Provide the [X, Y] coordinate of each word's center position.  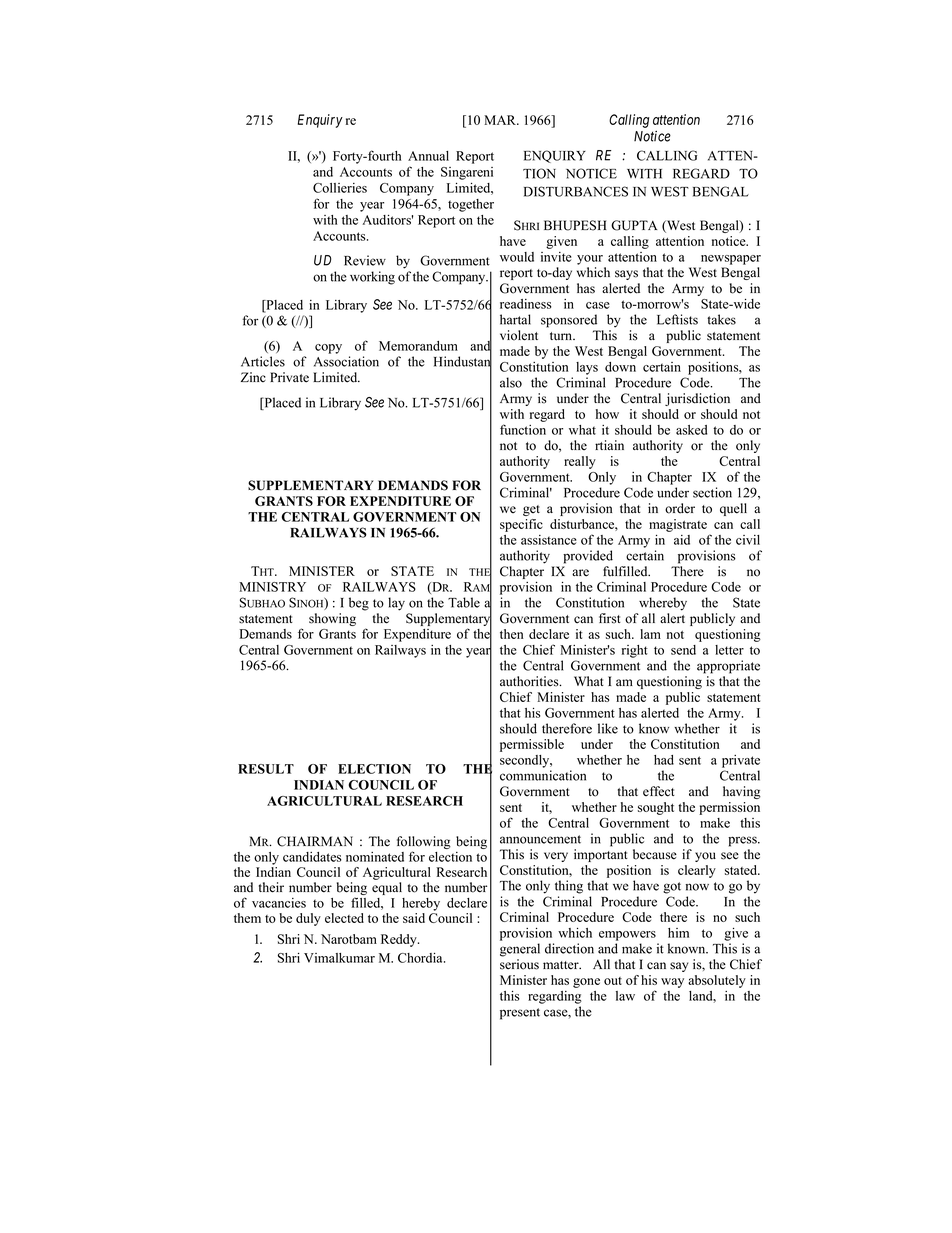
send [683, 650]
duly [308, 919]
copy [328, 349]
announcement [540, 839]
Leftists [677, 319]
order [680, 508]
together [471, 205]
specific [521, 525]
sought [656, 808]
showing [332, 619]
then [512, 634]
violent [519, 335]
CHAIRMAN [315, 841]
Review [365, 260]
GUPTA [634, 225]
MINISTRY [272, 587]
